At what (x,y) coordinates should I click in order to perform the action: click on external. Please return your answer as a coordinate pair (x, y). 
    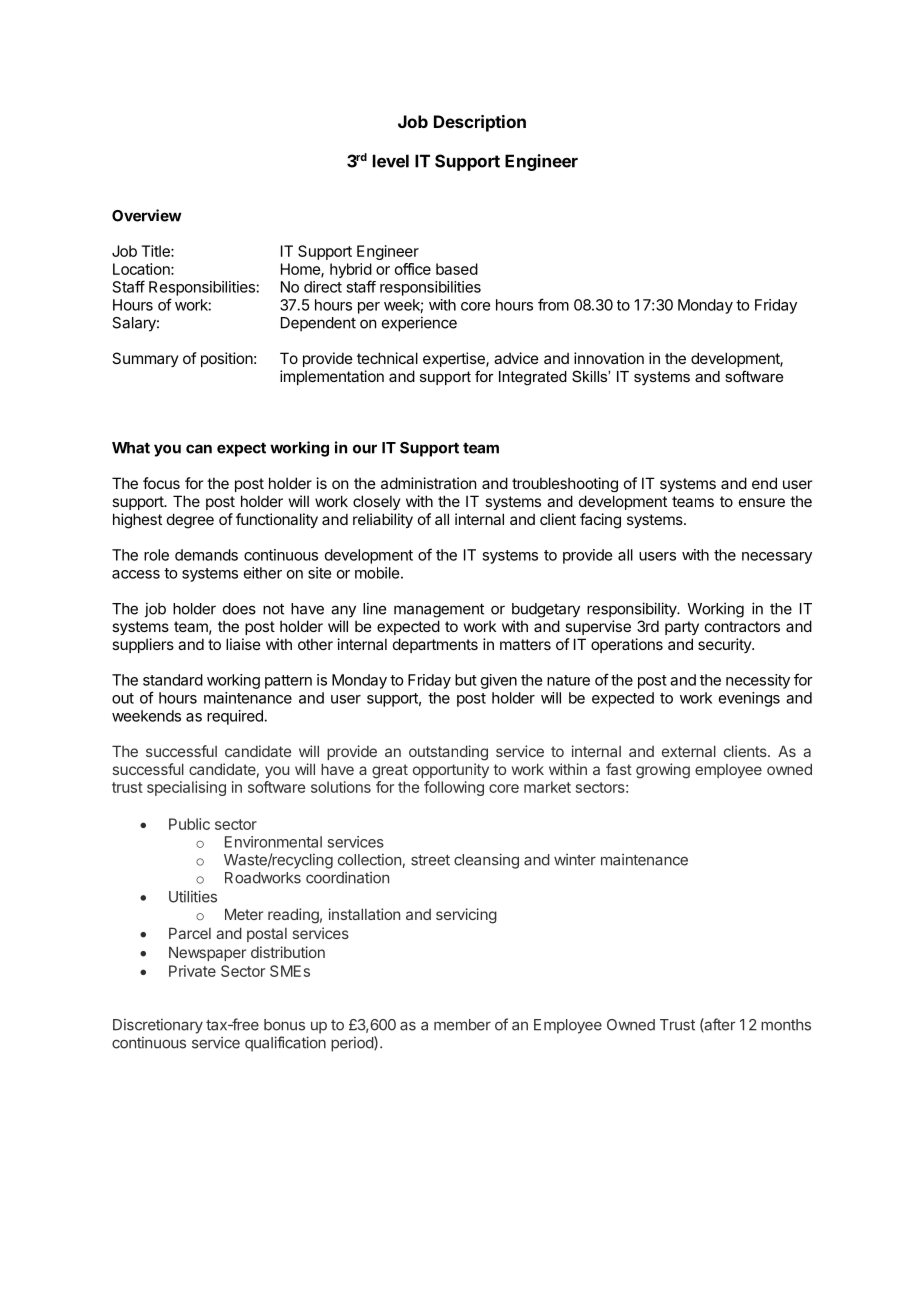
    Looking at the image, I should click on (689, 751).
